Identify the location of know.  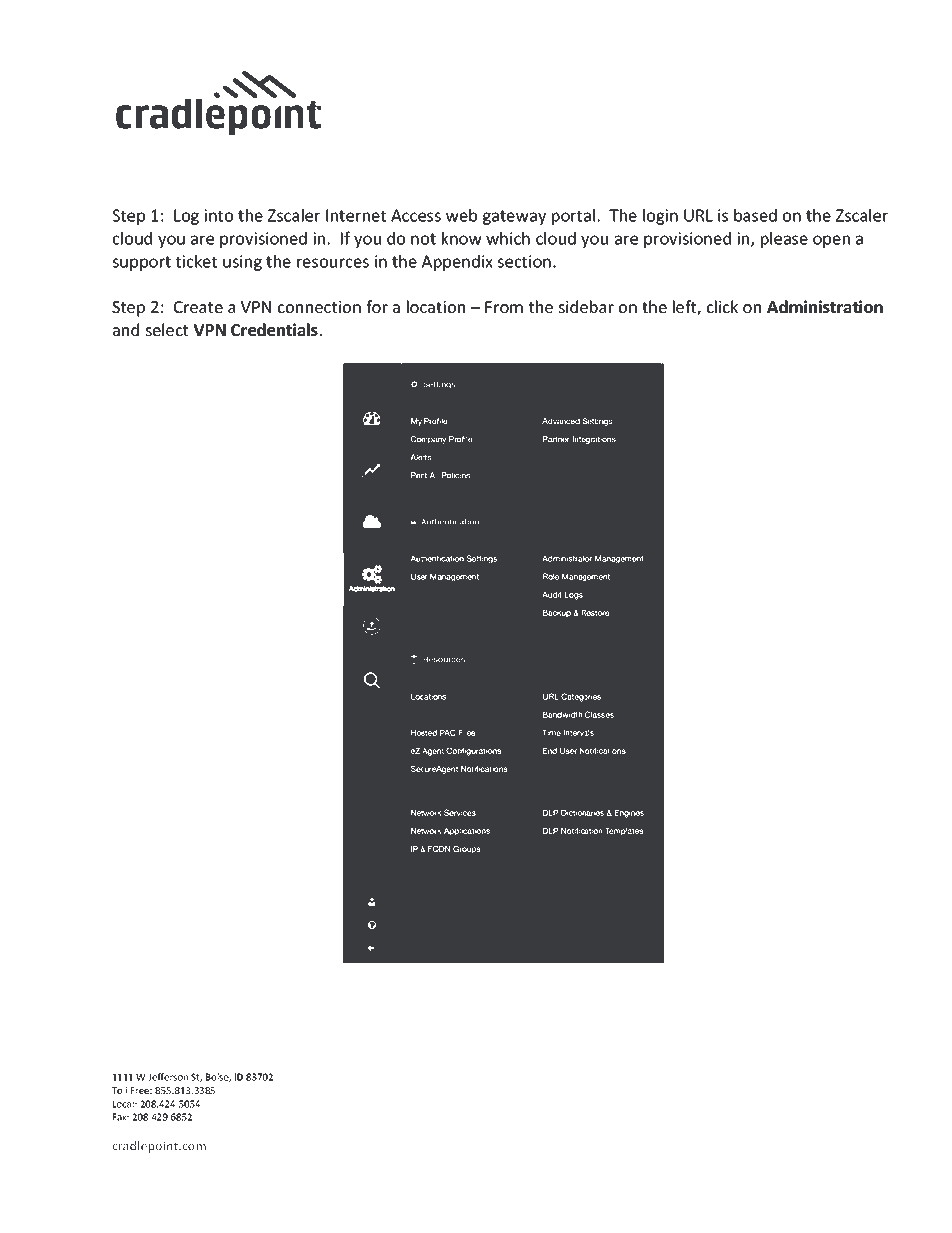
(462, 238).
